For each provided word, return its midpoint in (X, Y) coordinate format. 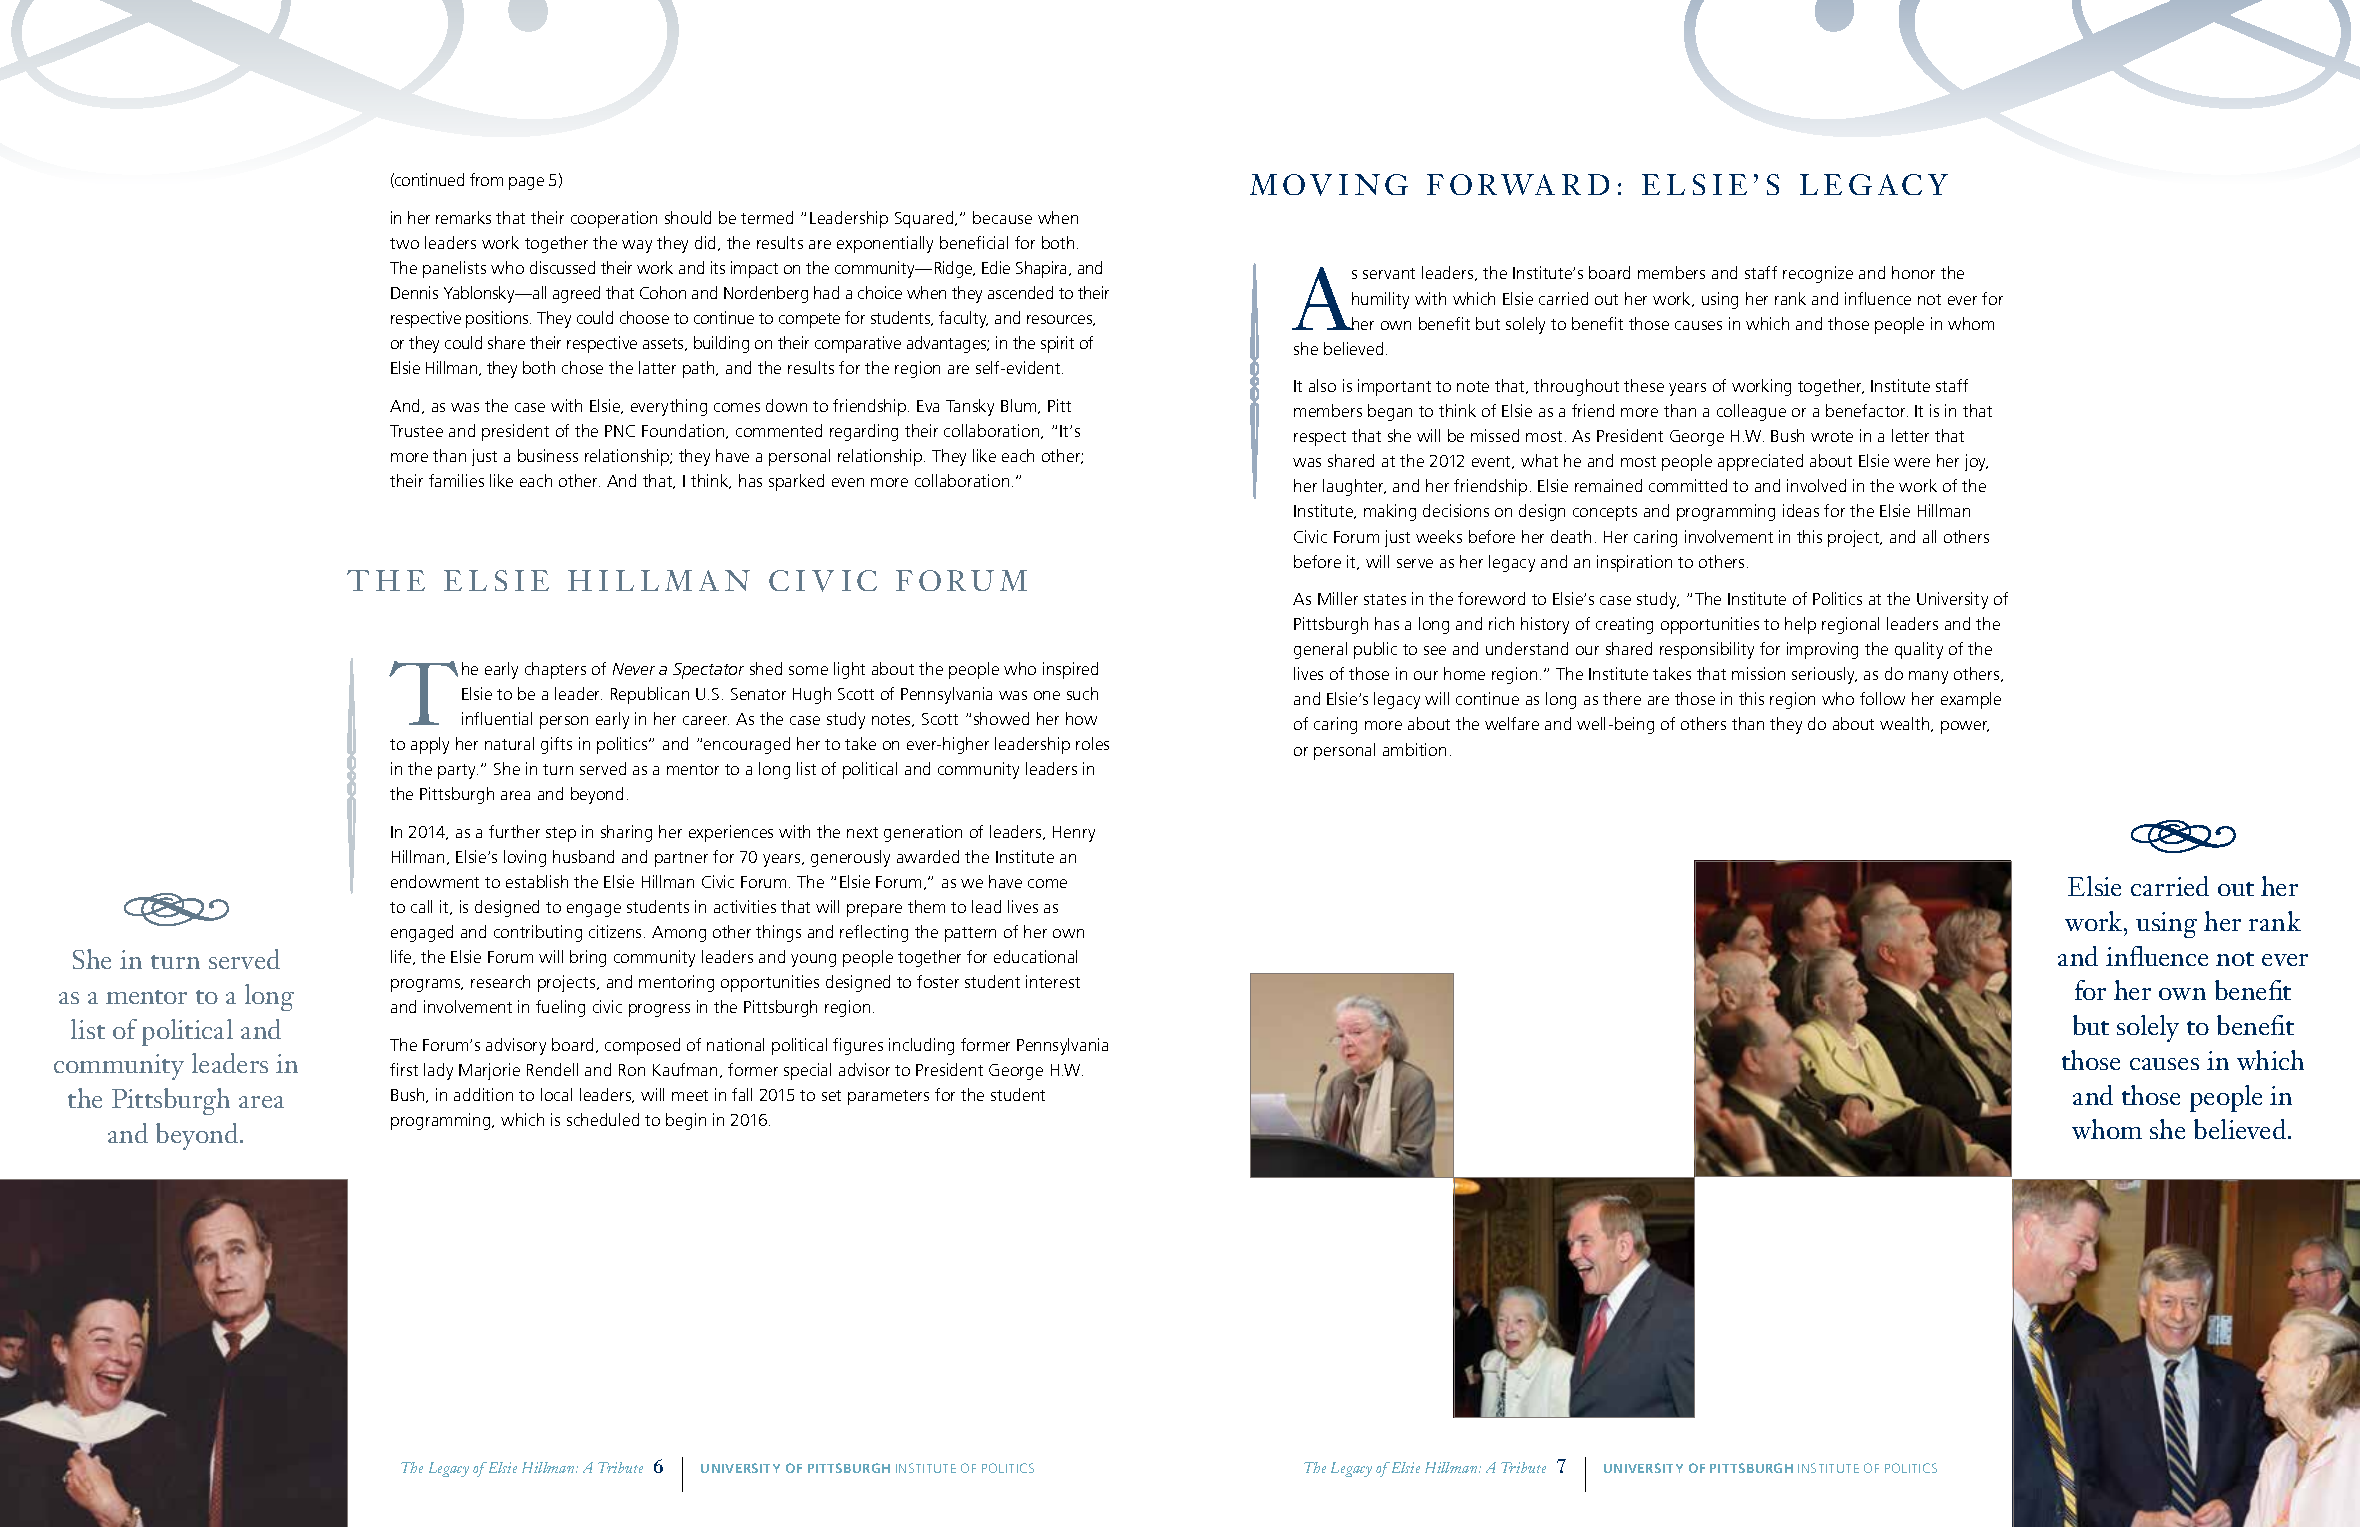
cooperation (614, 219)
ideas (1801, 510)
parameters (888, 1097)
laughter (1354, 487)
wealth (1906, 724)
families (456, 480)
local (556, 1094)
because (1002, 217)
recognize (1818, 274)
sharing (626, 833)
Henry (1074, 834)
